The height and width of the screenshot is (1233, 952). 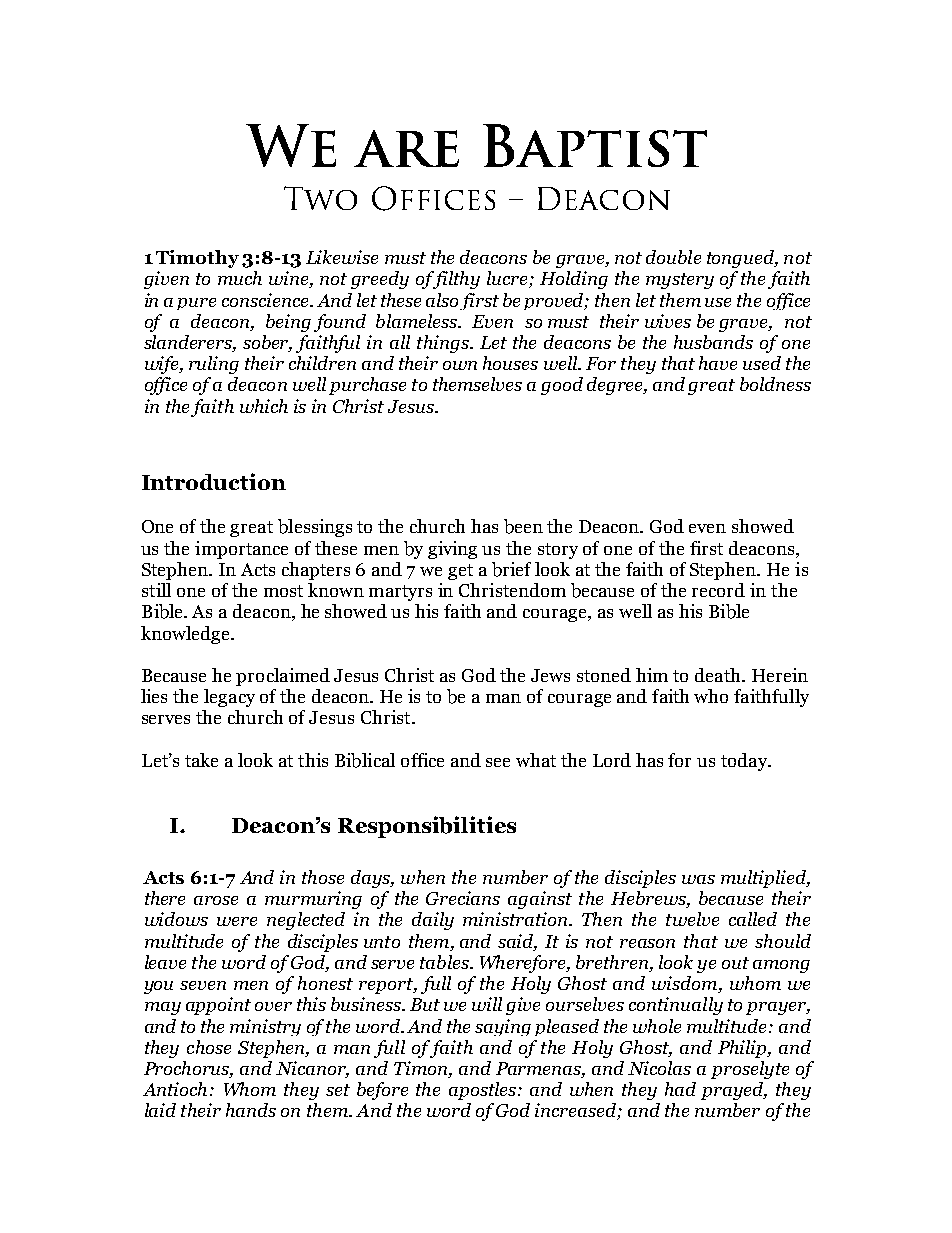 What do you see at coordinates (216, 900) in the screenshot?
I see `arose` at bounding box center [216, 900].
